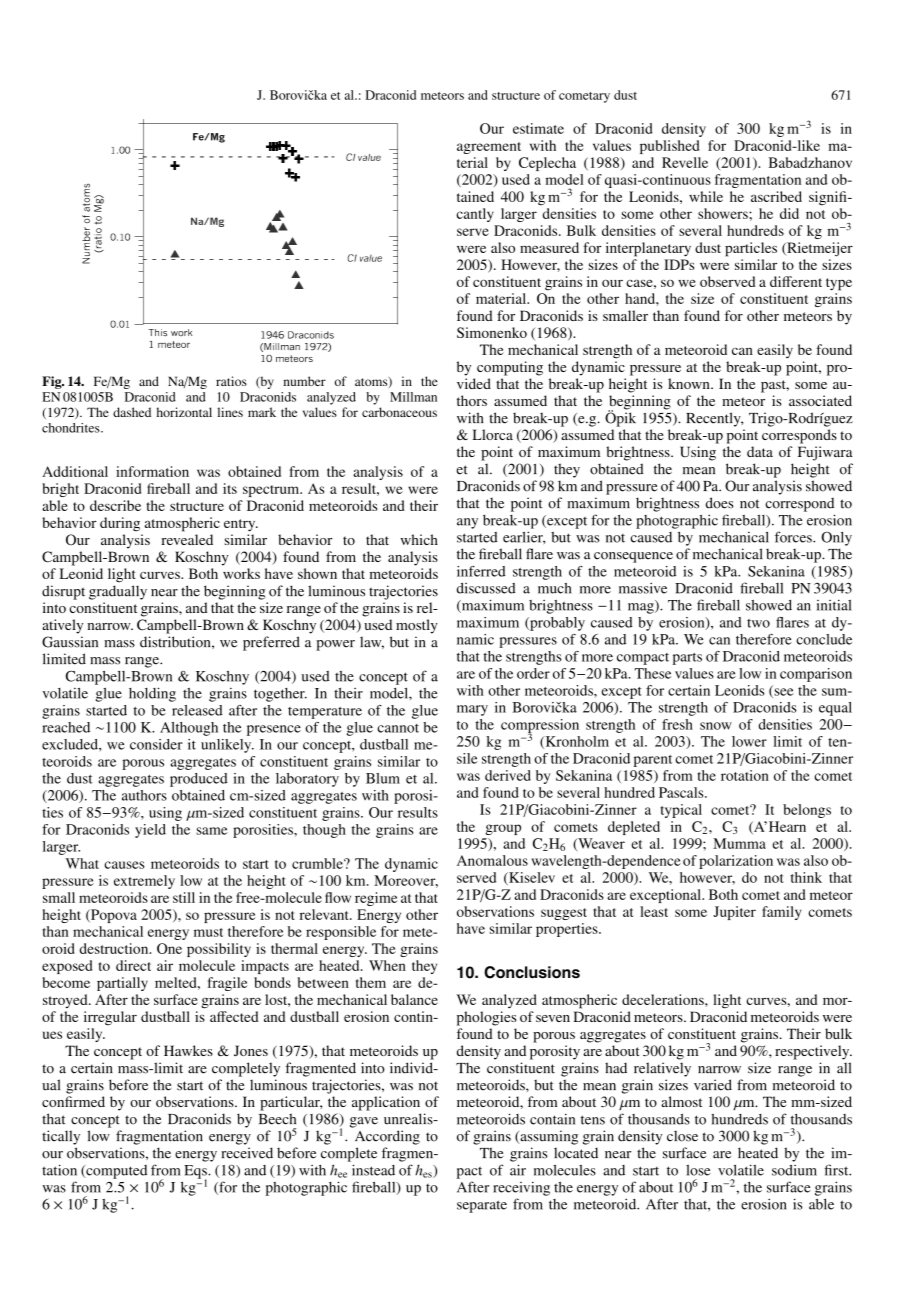 The height and width of the screenshot is (1308, 924). I want to click on parts, so click(687, 659).
